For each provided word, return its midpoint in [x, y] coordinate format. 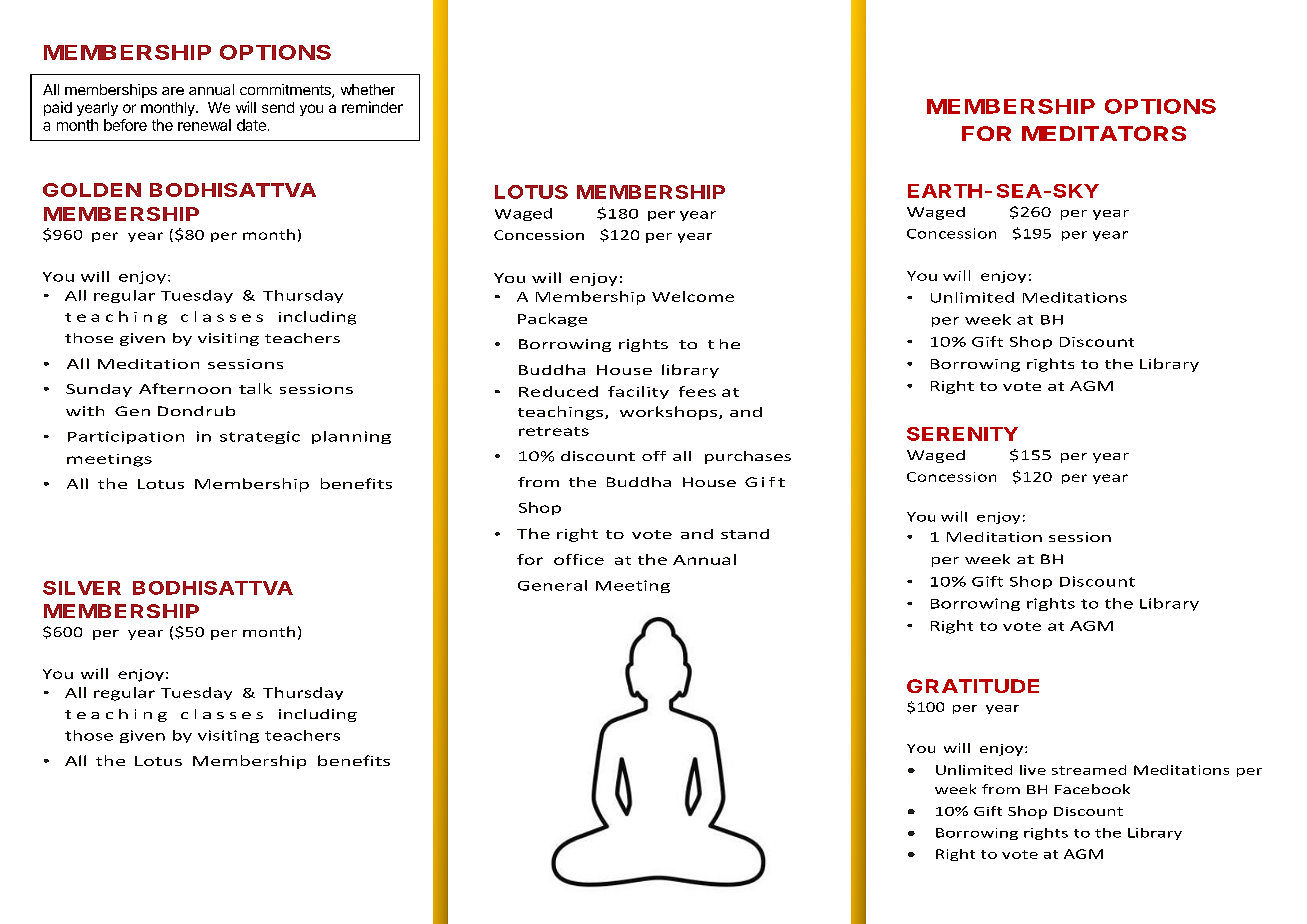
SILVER [82, 588]
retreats [554, 431]
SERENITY [962, 434]
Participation [126, 437]
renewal [204, 125]
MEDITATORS [1104, 133]
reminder [372, 107]
